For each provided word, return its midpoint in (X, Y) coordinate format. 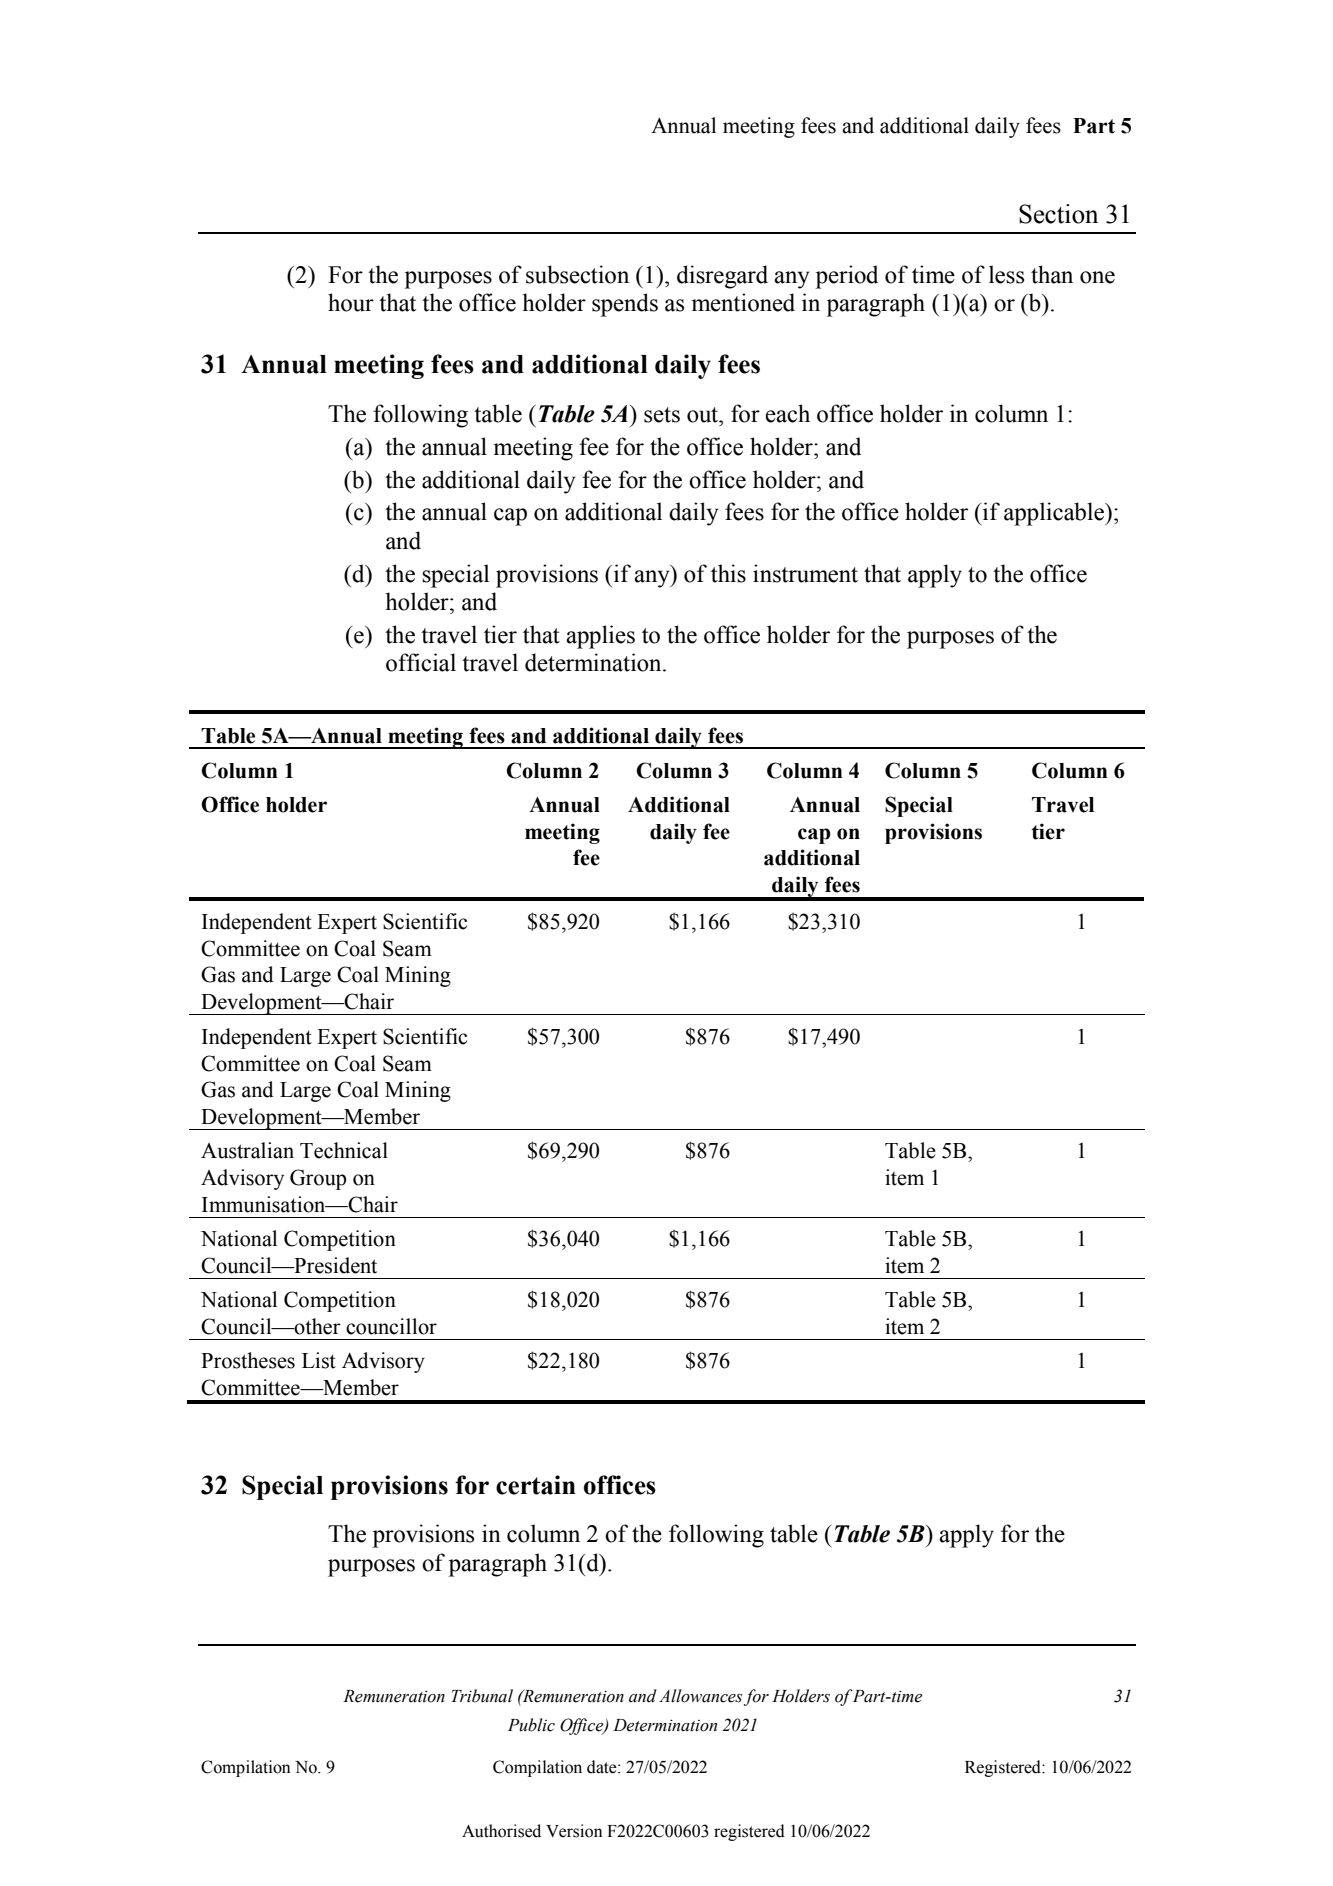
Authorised (501, 1831)
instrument (805, 573)
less (1006, 274)
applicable (1055, 514)
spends (625, 305)
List (319, 1360)
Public (531, 1725)
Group (318, 1179)
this (728, 573)
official (421, 662)
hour (351, 302)
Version (574, 1831)
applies (600, 637)
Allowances (700, 1696)
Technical (344, 1150)
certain (536, 1485)
